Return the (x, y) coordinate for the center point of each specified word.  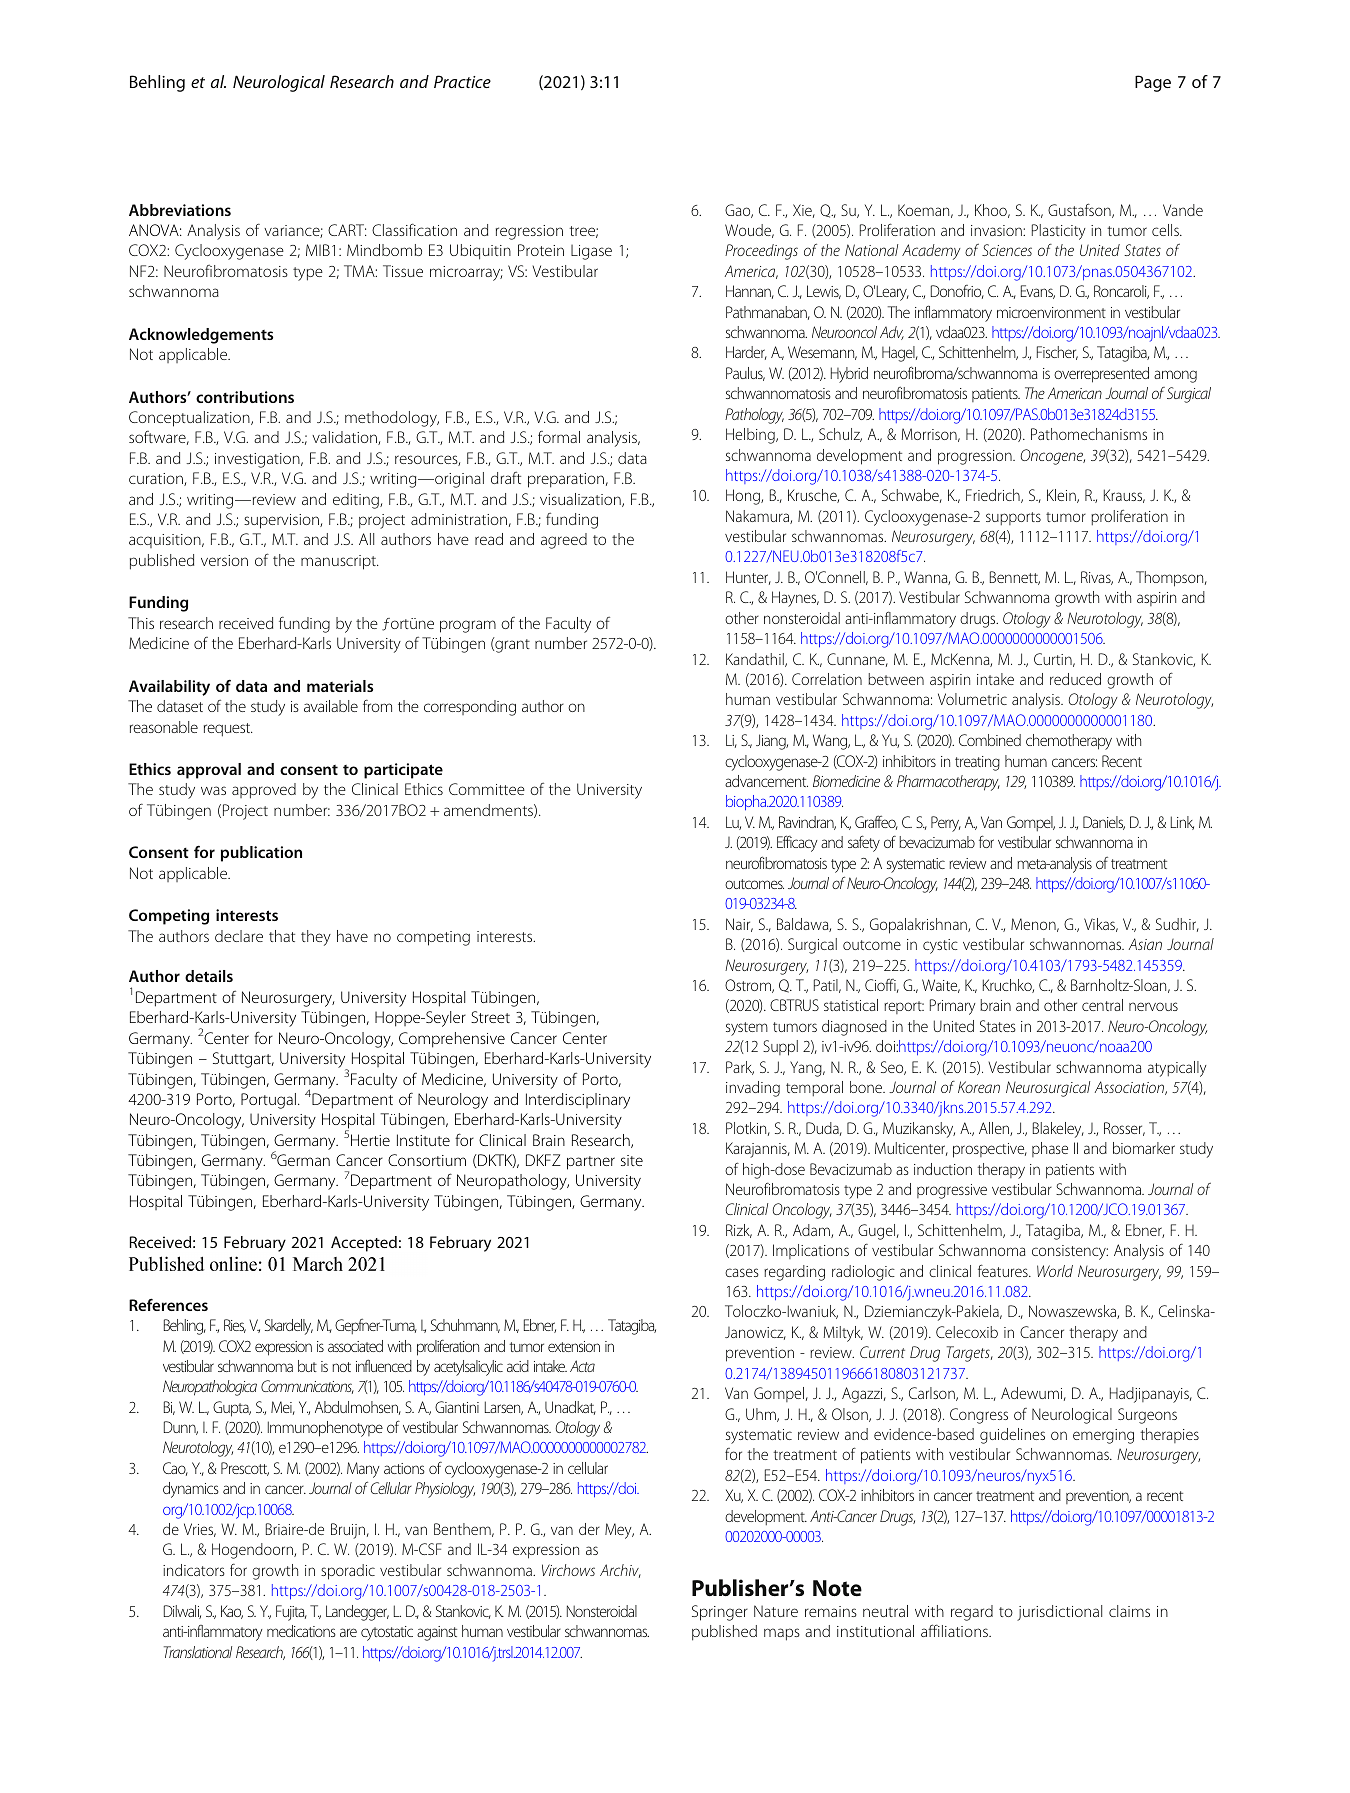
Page (1153, 83)
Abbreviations (180, 210)
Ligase (591, 252)
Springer (720, 1613)
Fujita (291, 1613)
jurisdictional (1059, 1613)
